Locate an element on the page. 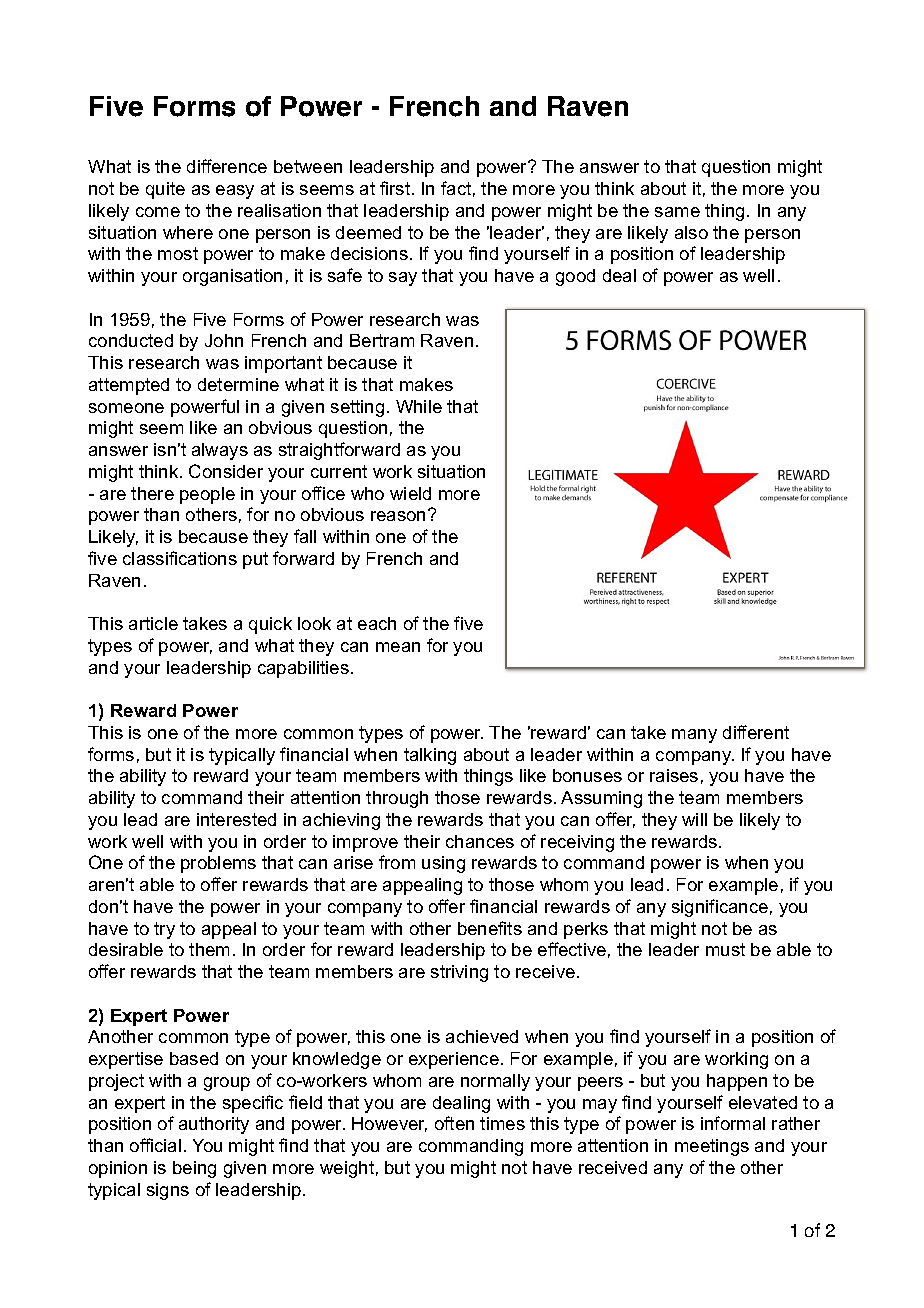 This page has height=1308, width=924. first is located at coordinates (396, 188).
